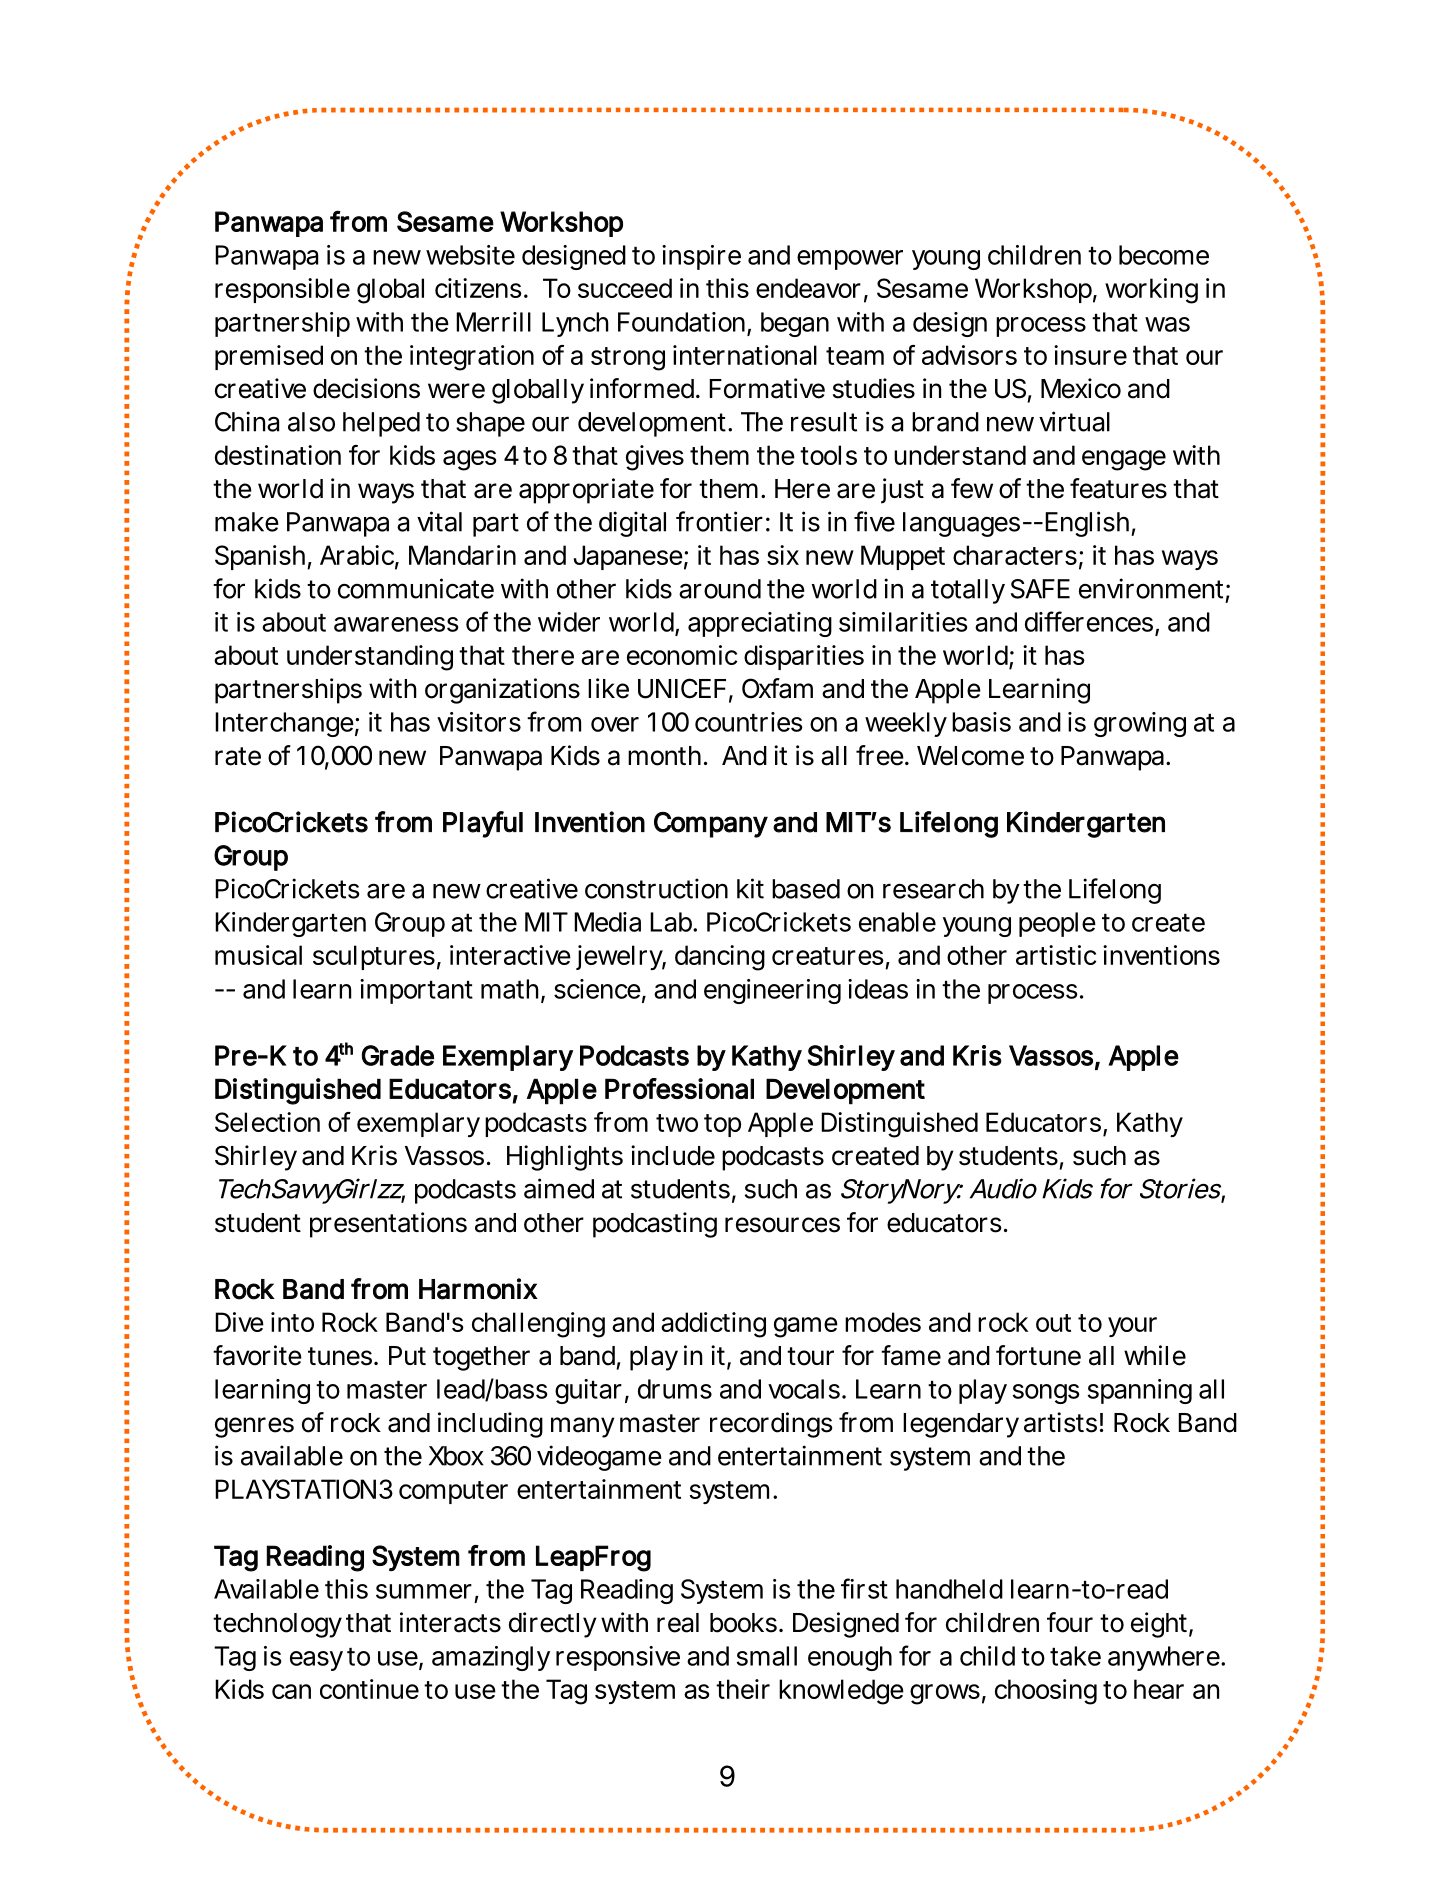 Image resolution: width=1452 pixels, height=1879 pixels. I want to click on your, so click(1132, 1327).
